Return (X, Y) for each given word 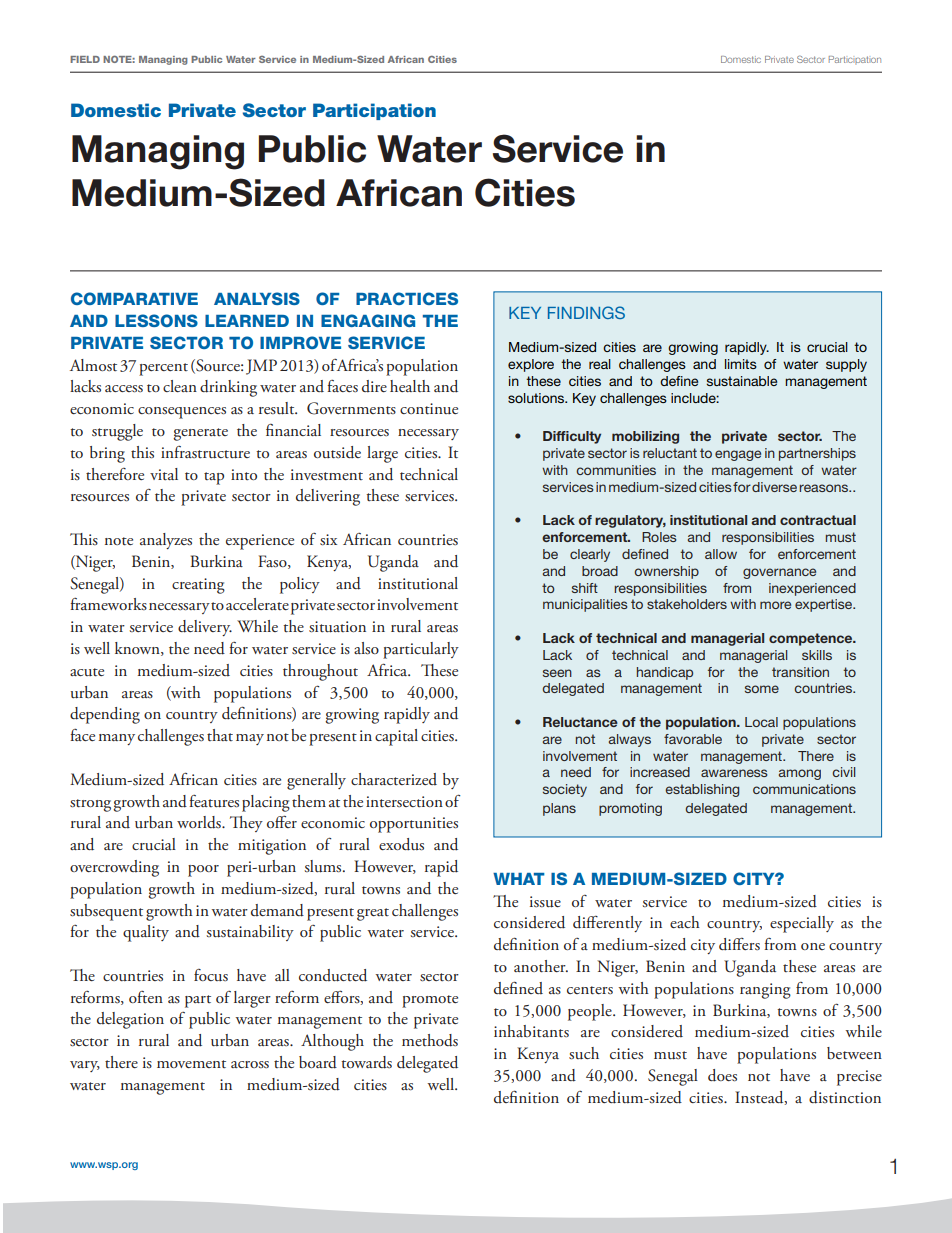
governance (779, 573)
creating (198, 586)
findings (586, 312)
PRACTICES (407, 298)
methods (430, 1040)
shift (585, 588)
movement (191, 1064)
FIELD (85, 59)
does (722, 1075)
